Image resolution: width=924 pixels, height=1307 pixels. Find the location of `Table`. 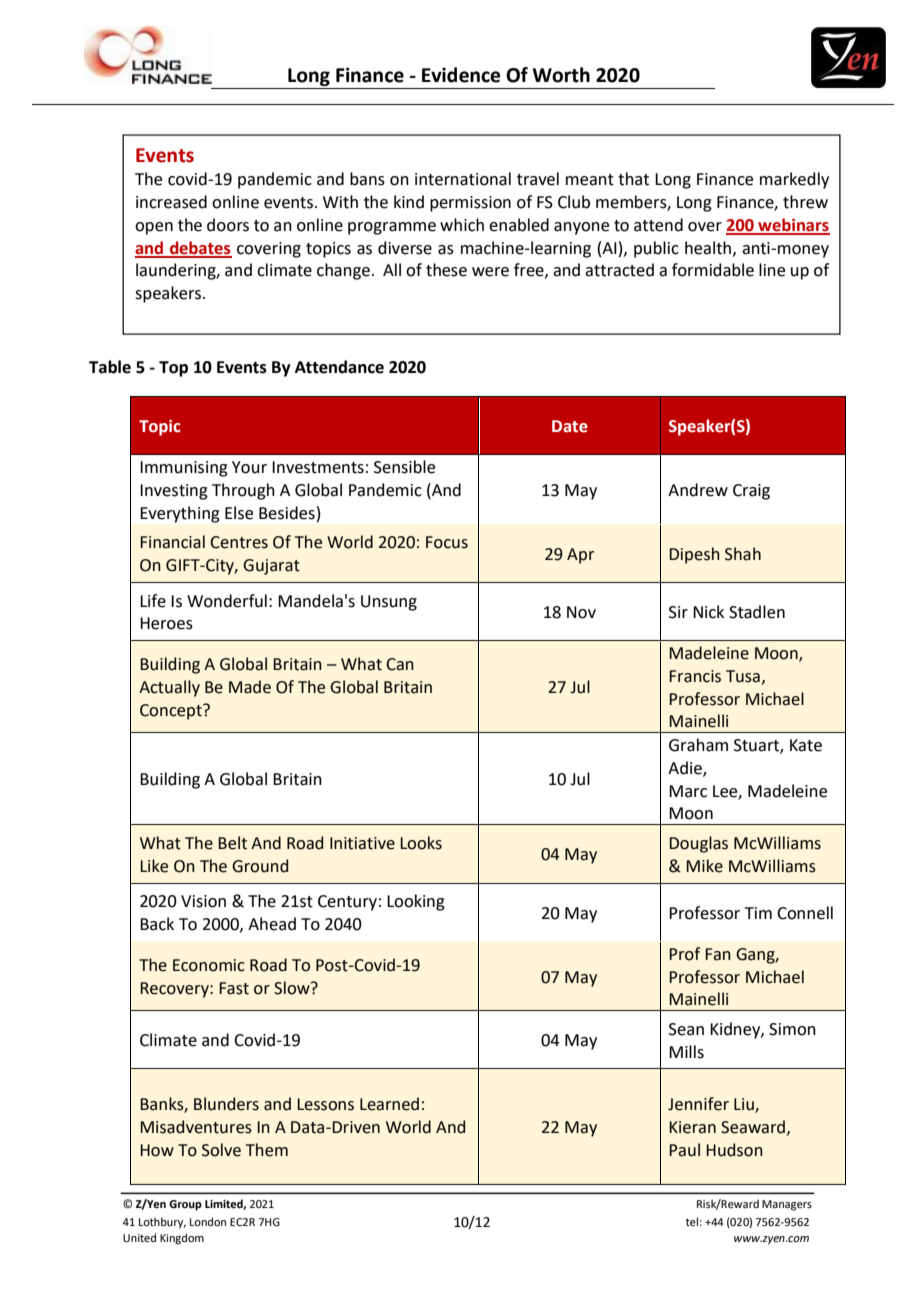

Table is located at coordinates (110, 367).
